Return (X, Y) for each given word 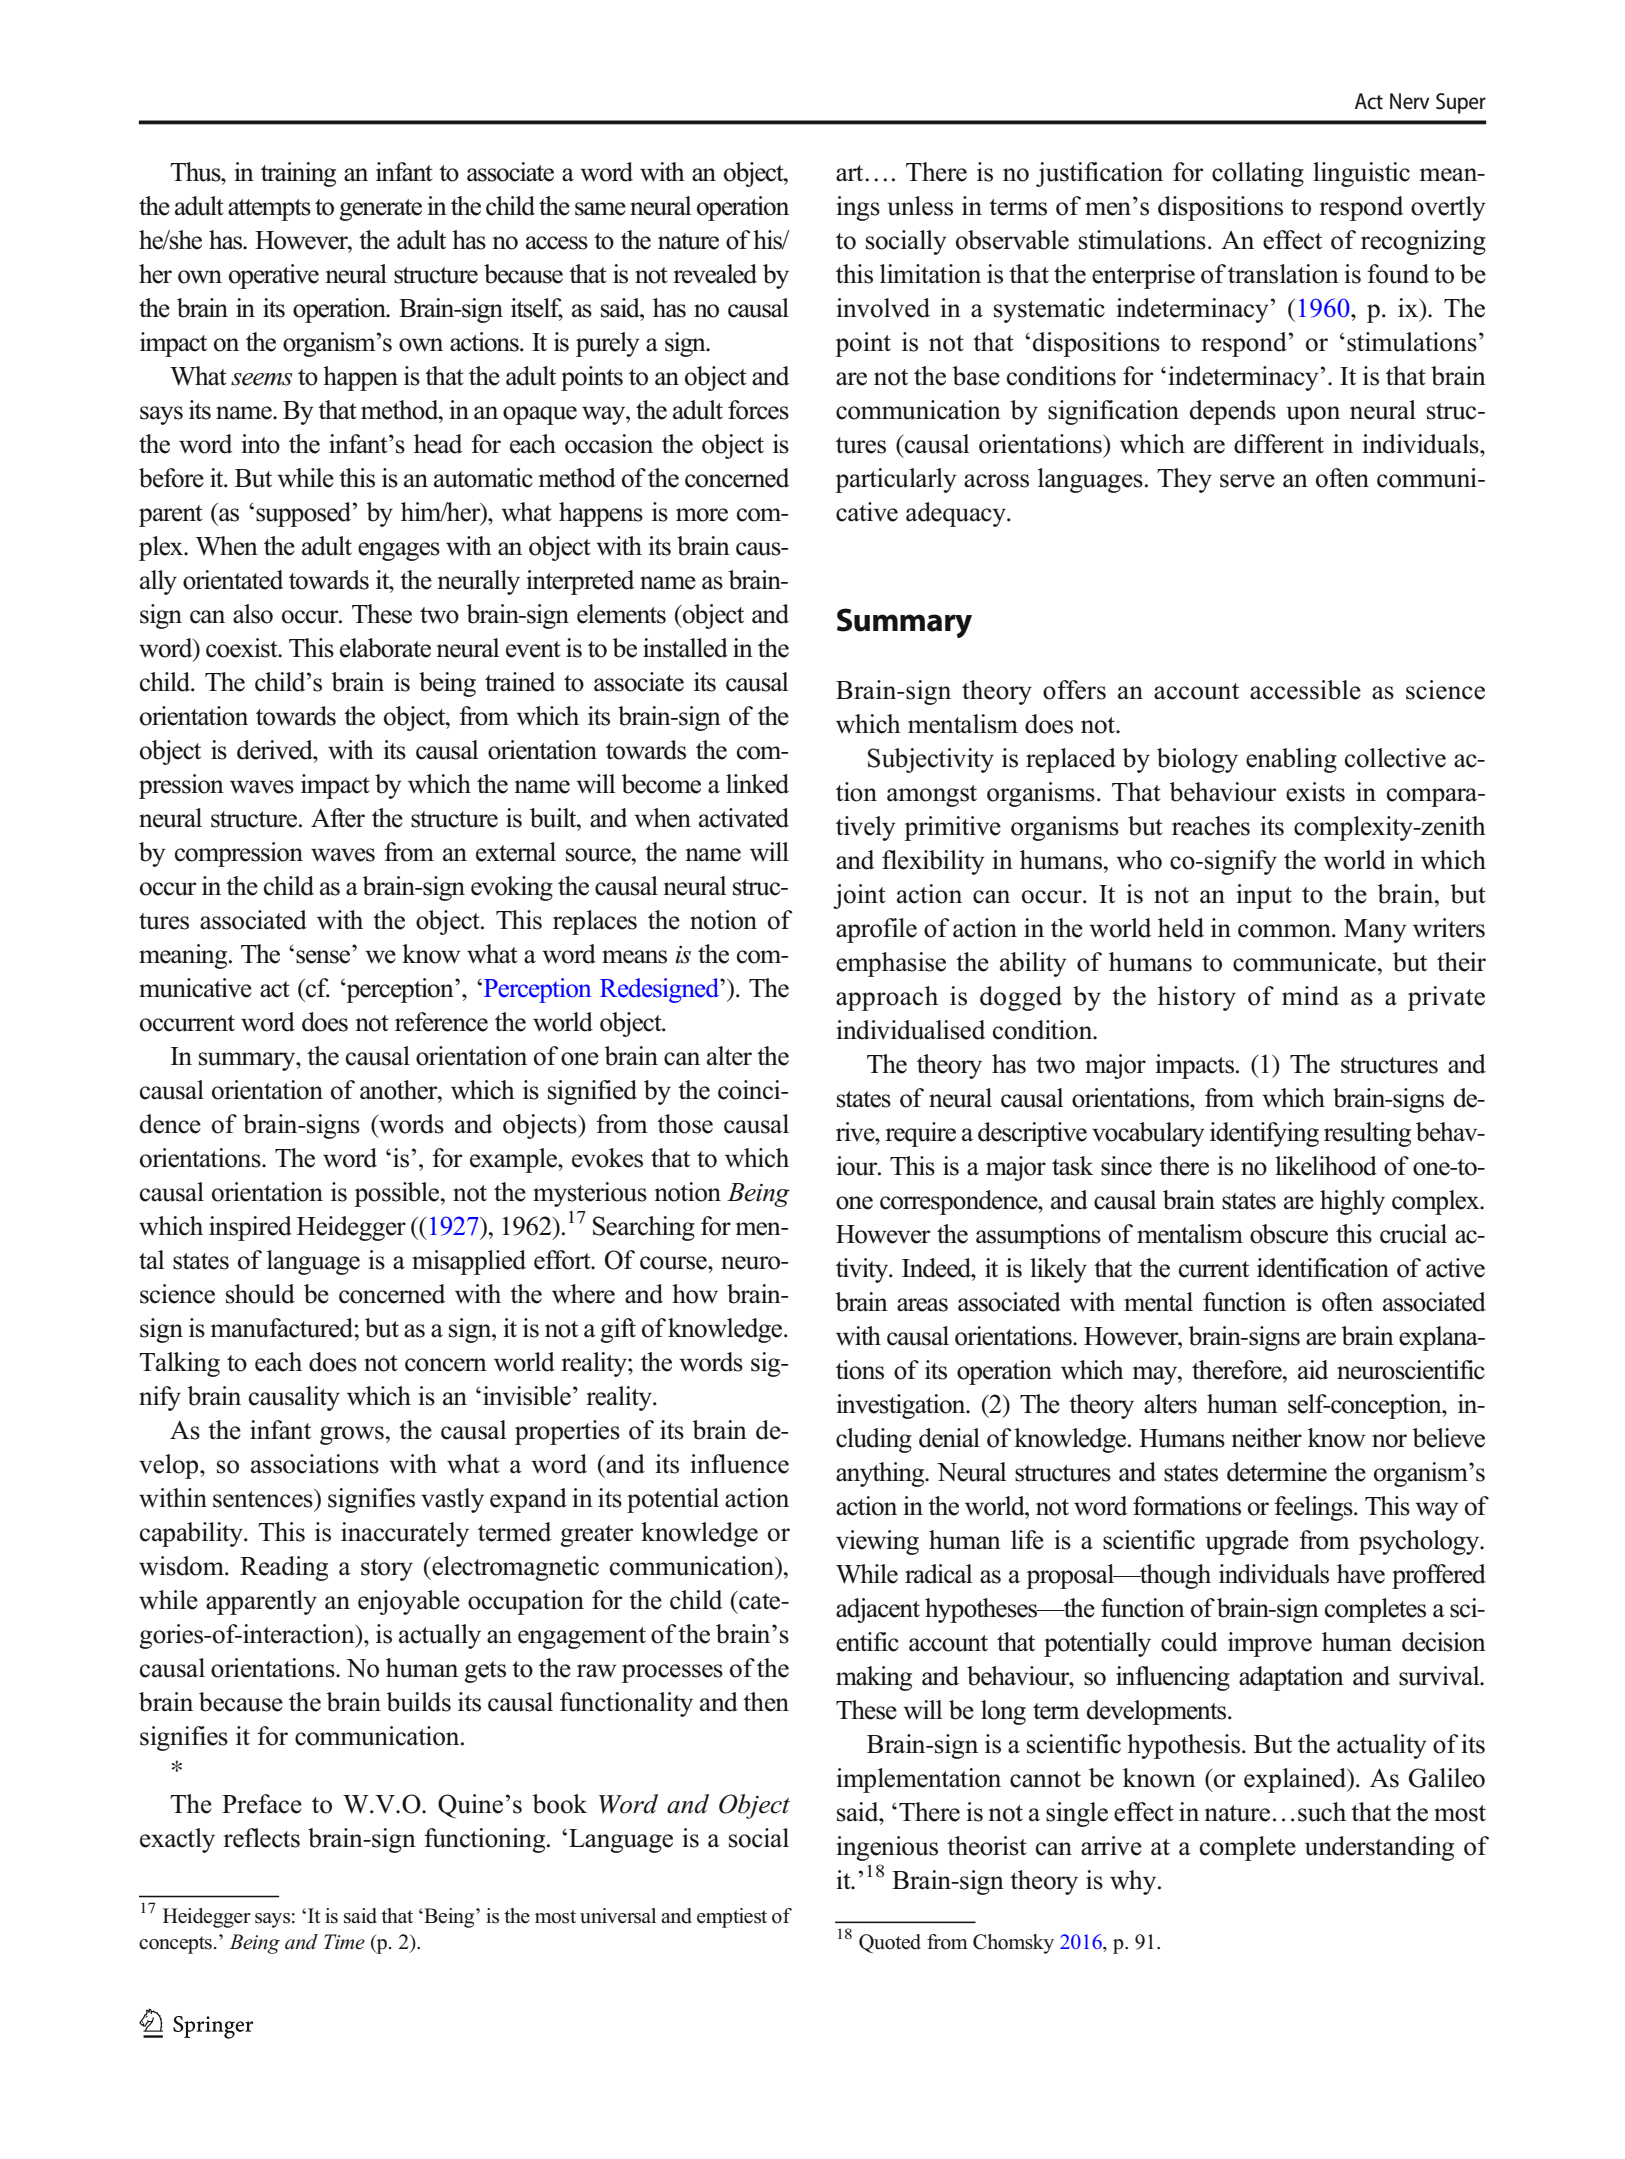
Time (344, 1942)
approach (887, 998)
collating (1258, 174)
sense (323, 957)
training (298, 174)
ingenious (887, 1848)
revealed (715, 274)
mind (1310, 996)
